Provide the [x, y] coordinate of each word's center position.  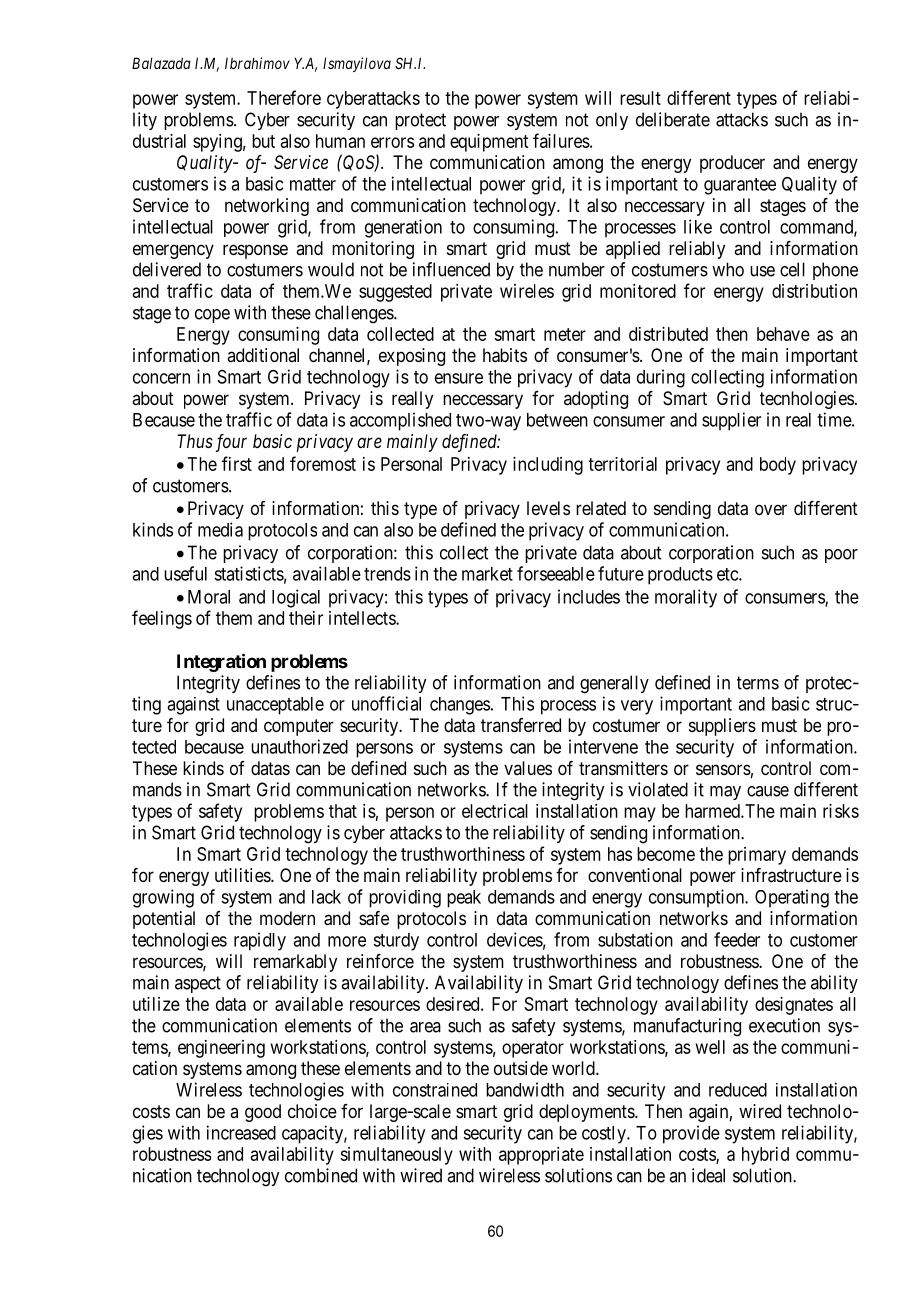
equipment [489, 143]
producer [732, 164]
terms [758, 683]
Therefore [284, 97]
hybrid [765, 1156]
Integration [221, 662]
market [487, 574]
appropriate [541, 1156]
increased [241, 1132]
